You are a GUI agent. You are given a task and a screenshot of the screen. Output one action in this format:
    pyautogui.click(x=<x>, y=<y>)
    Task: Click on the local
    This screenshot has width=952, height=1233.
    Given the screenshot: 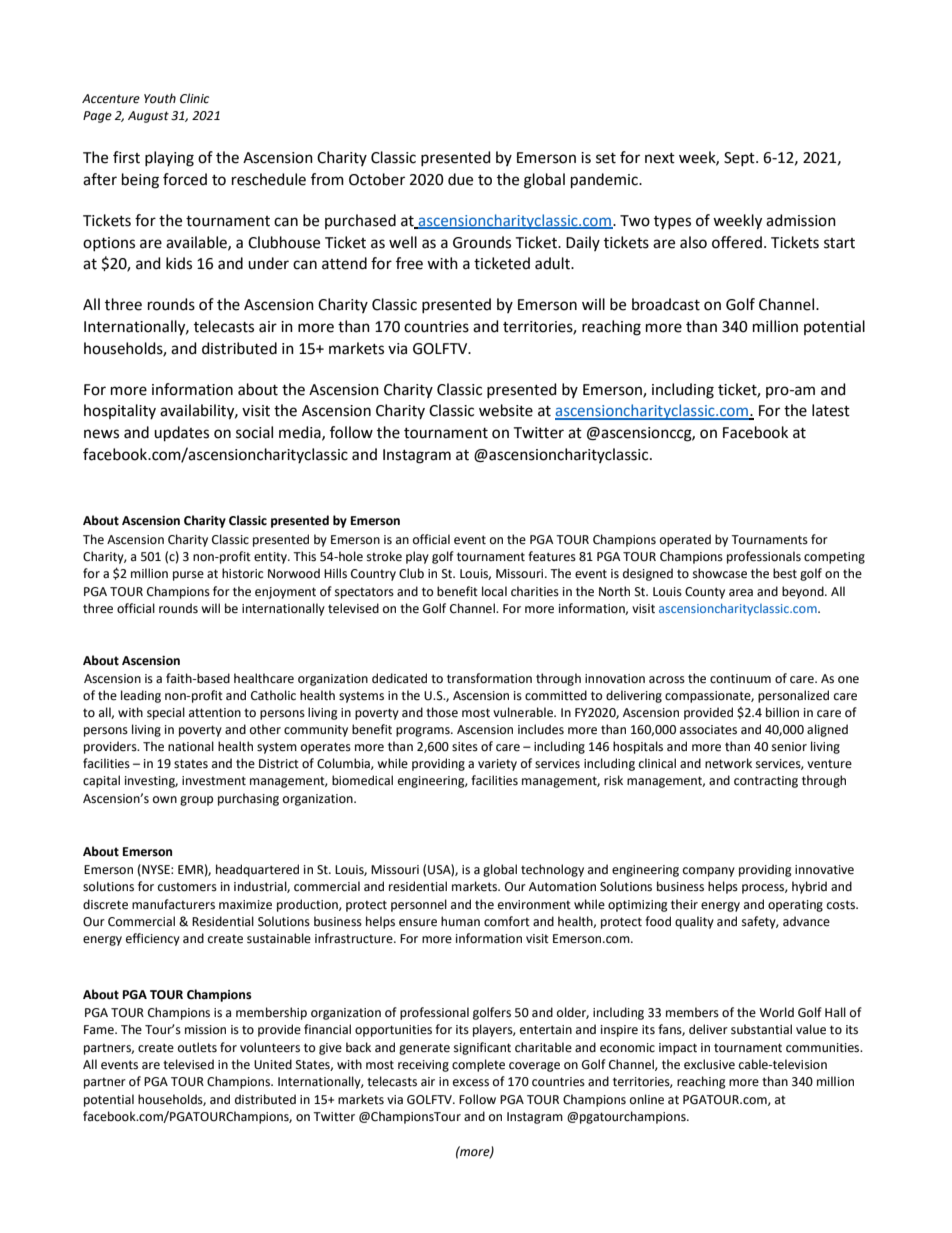 What is the action you would take?
    pyautogui.click(x=494, y=591)
